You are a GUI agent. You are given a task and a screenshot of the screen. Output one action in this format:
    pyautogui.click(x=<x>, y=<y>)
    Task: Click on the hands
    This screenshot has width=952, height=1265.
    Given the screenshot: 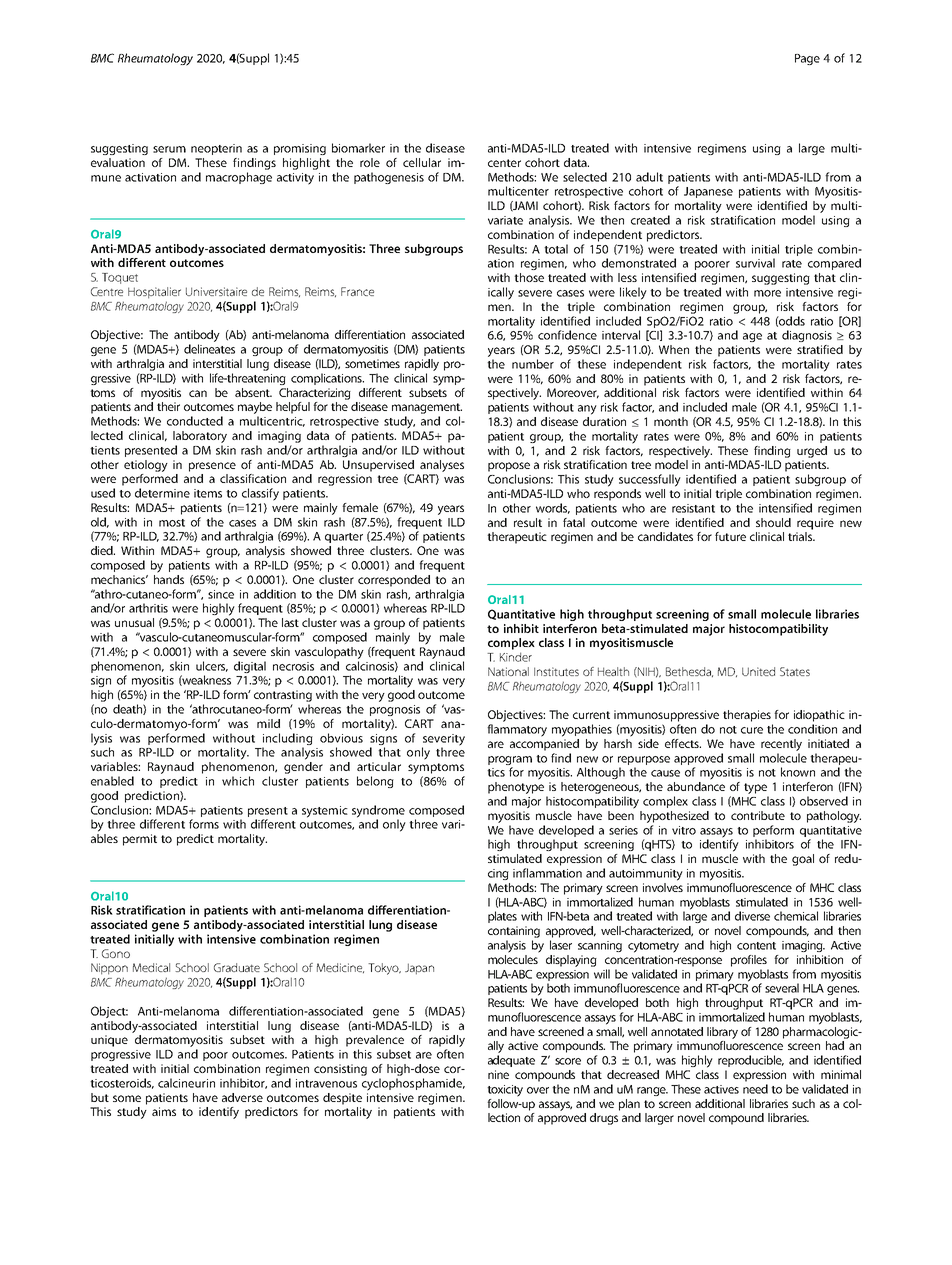 What is the action you would take?
    pyautogui.click(x=169, y=578)
